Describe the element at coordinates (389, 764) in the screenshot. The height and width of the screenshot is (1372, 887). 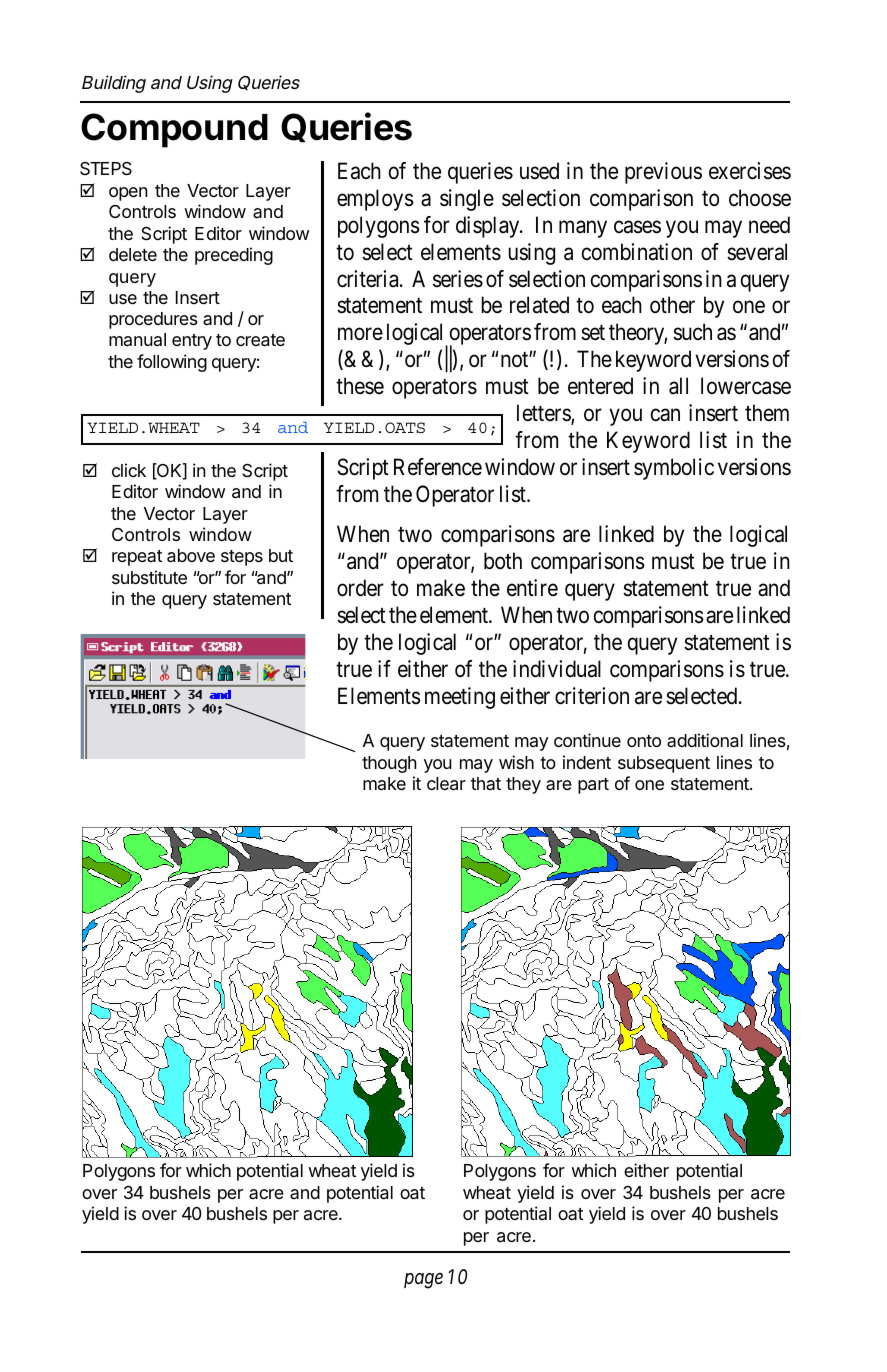
I see `though` at that location.
